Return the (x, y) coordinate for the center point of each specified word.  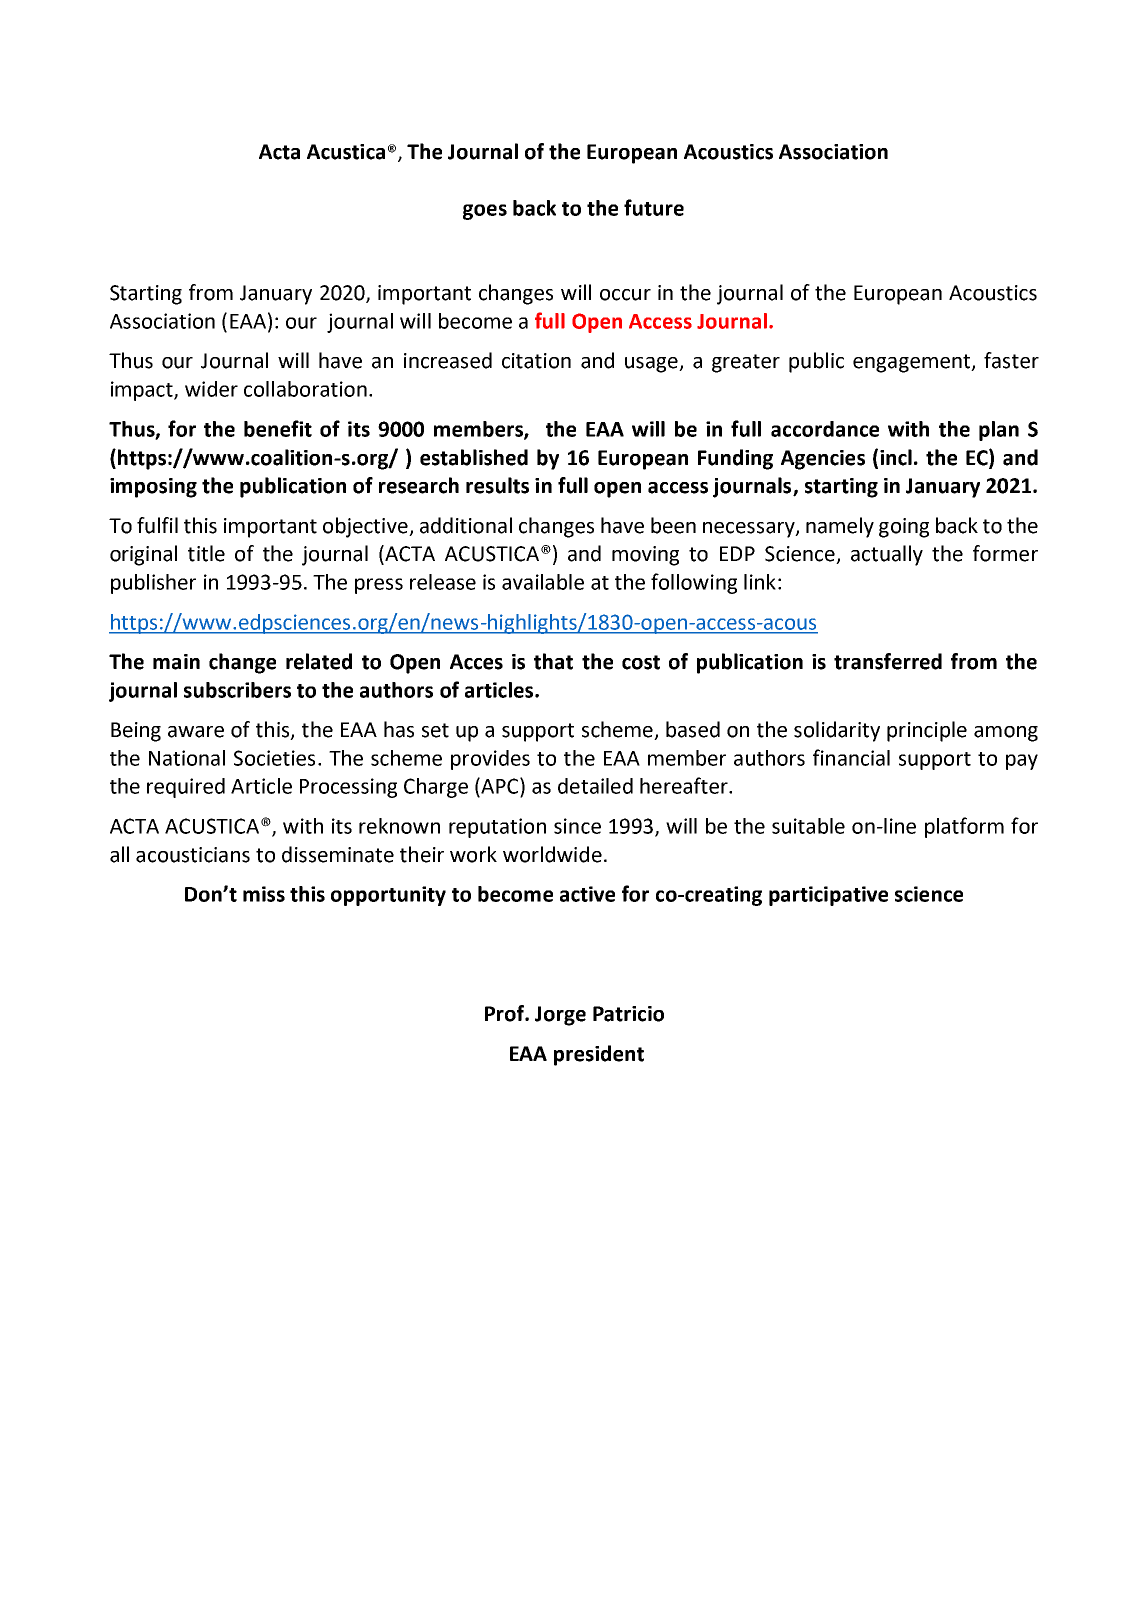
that (553, 661)
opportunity (388, 896)
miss (264, 894)
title (206, 553)
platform (964, 827)
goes (485, 212)
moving (645, 556)
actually (887, 555)
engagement (913, 363)
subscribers (237, 690)
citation (536, 361)
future (654, 207)
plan (999, 431)
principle (927, 731)
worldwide (552, 854)
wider (211, 389)
